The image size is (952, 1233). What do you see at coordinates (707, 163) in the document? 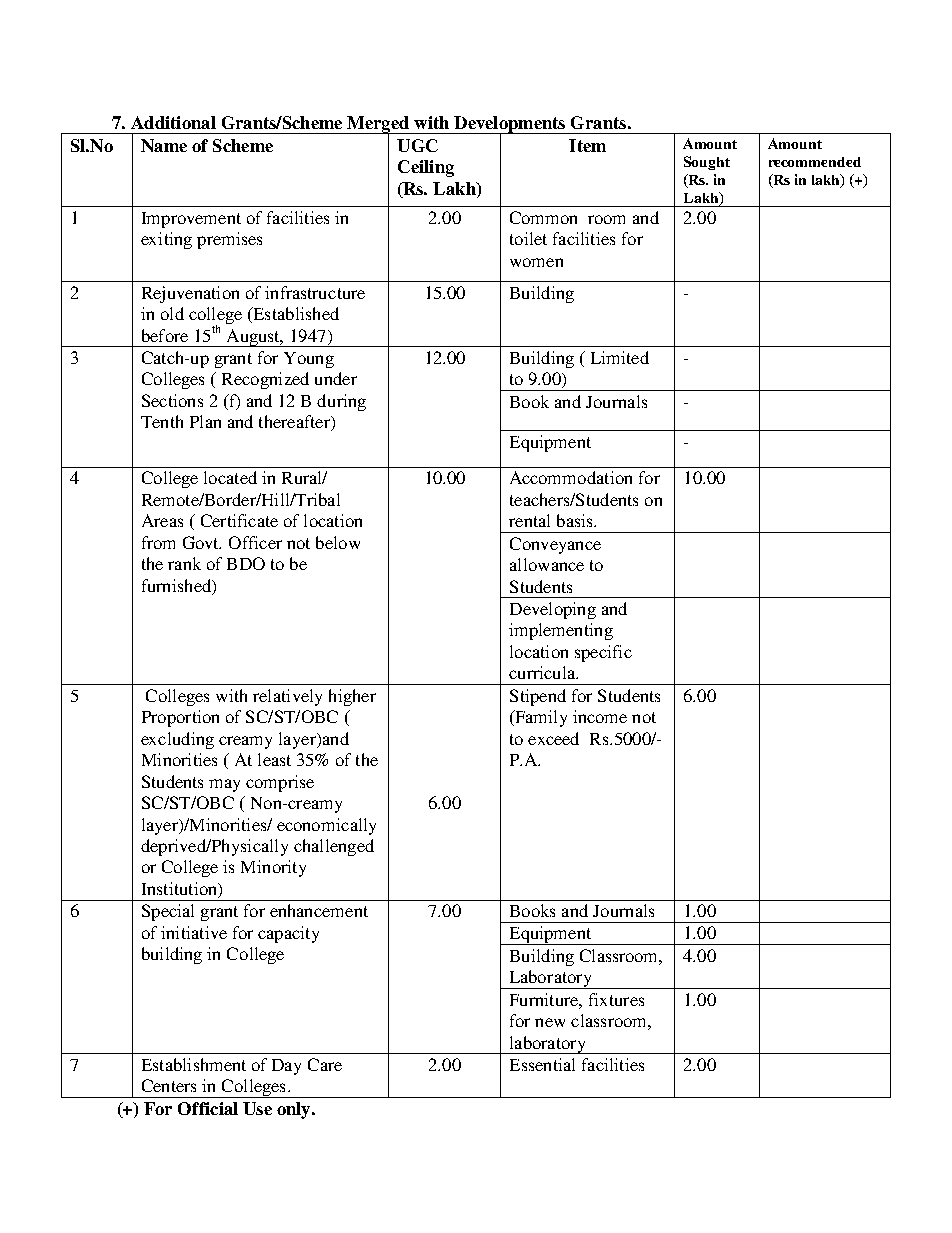
I see `Sought` at bounding box center [707, 163].
